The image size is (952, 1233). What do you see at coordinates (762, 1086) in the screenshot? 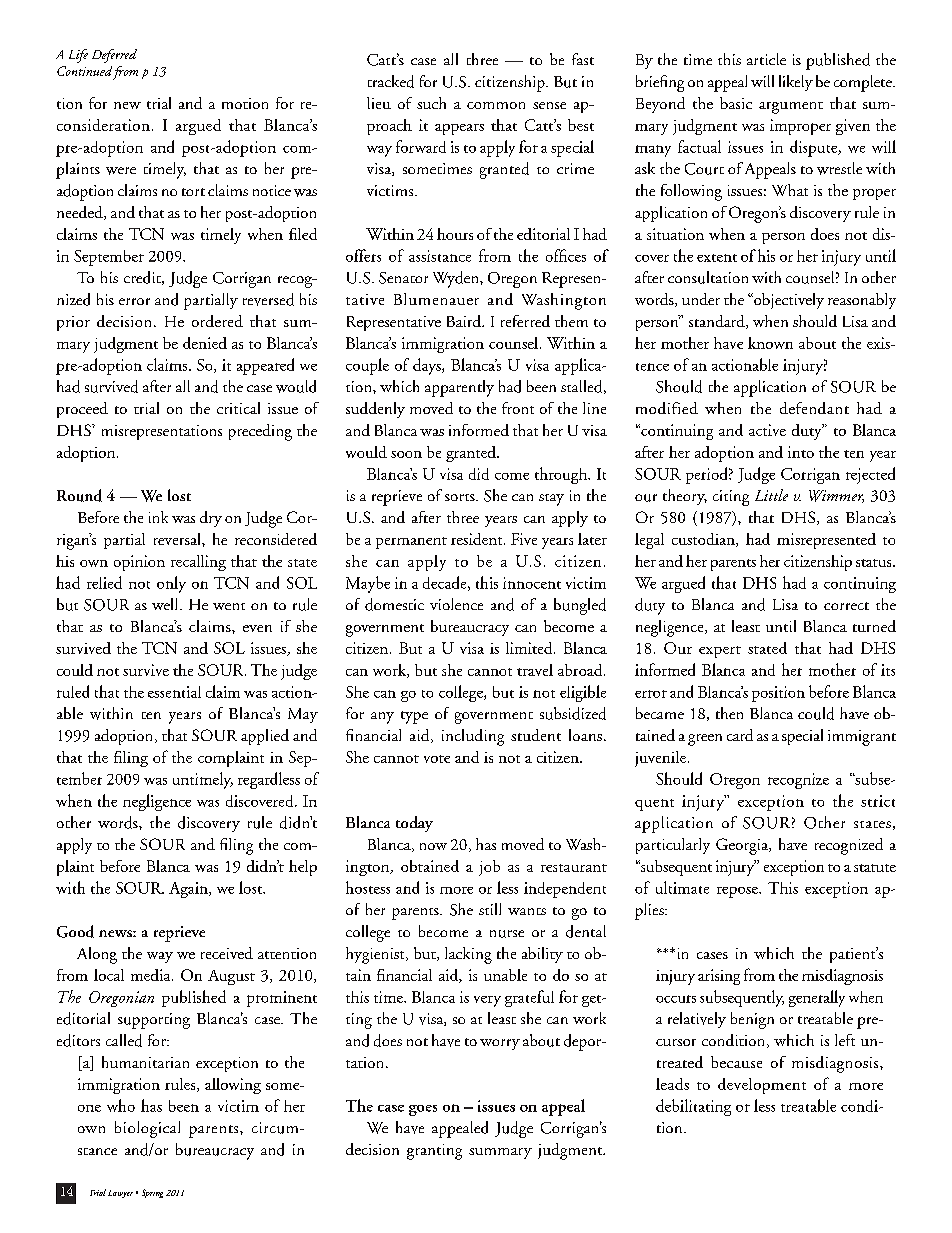
I see `development` at bounding box center [762, 1086].
